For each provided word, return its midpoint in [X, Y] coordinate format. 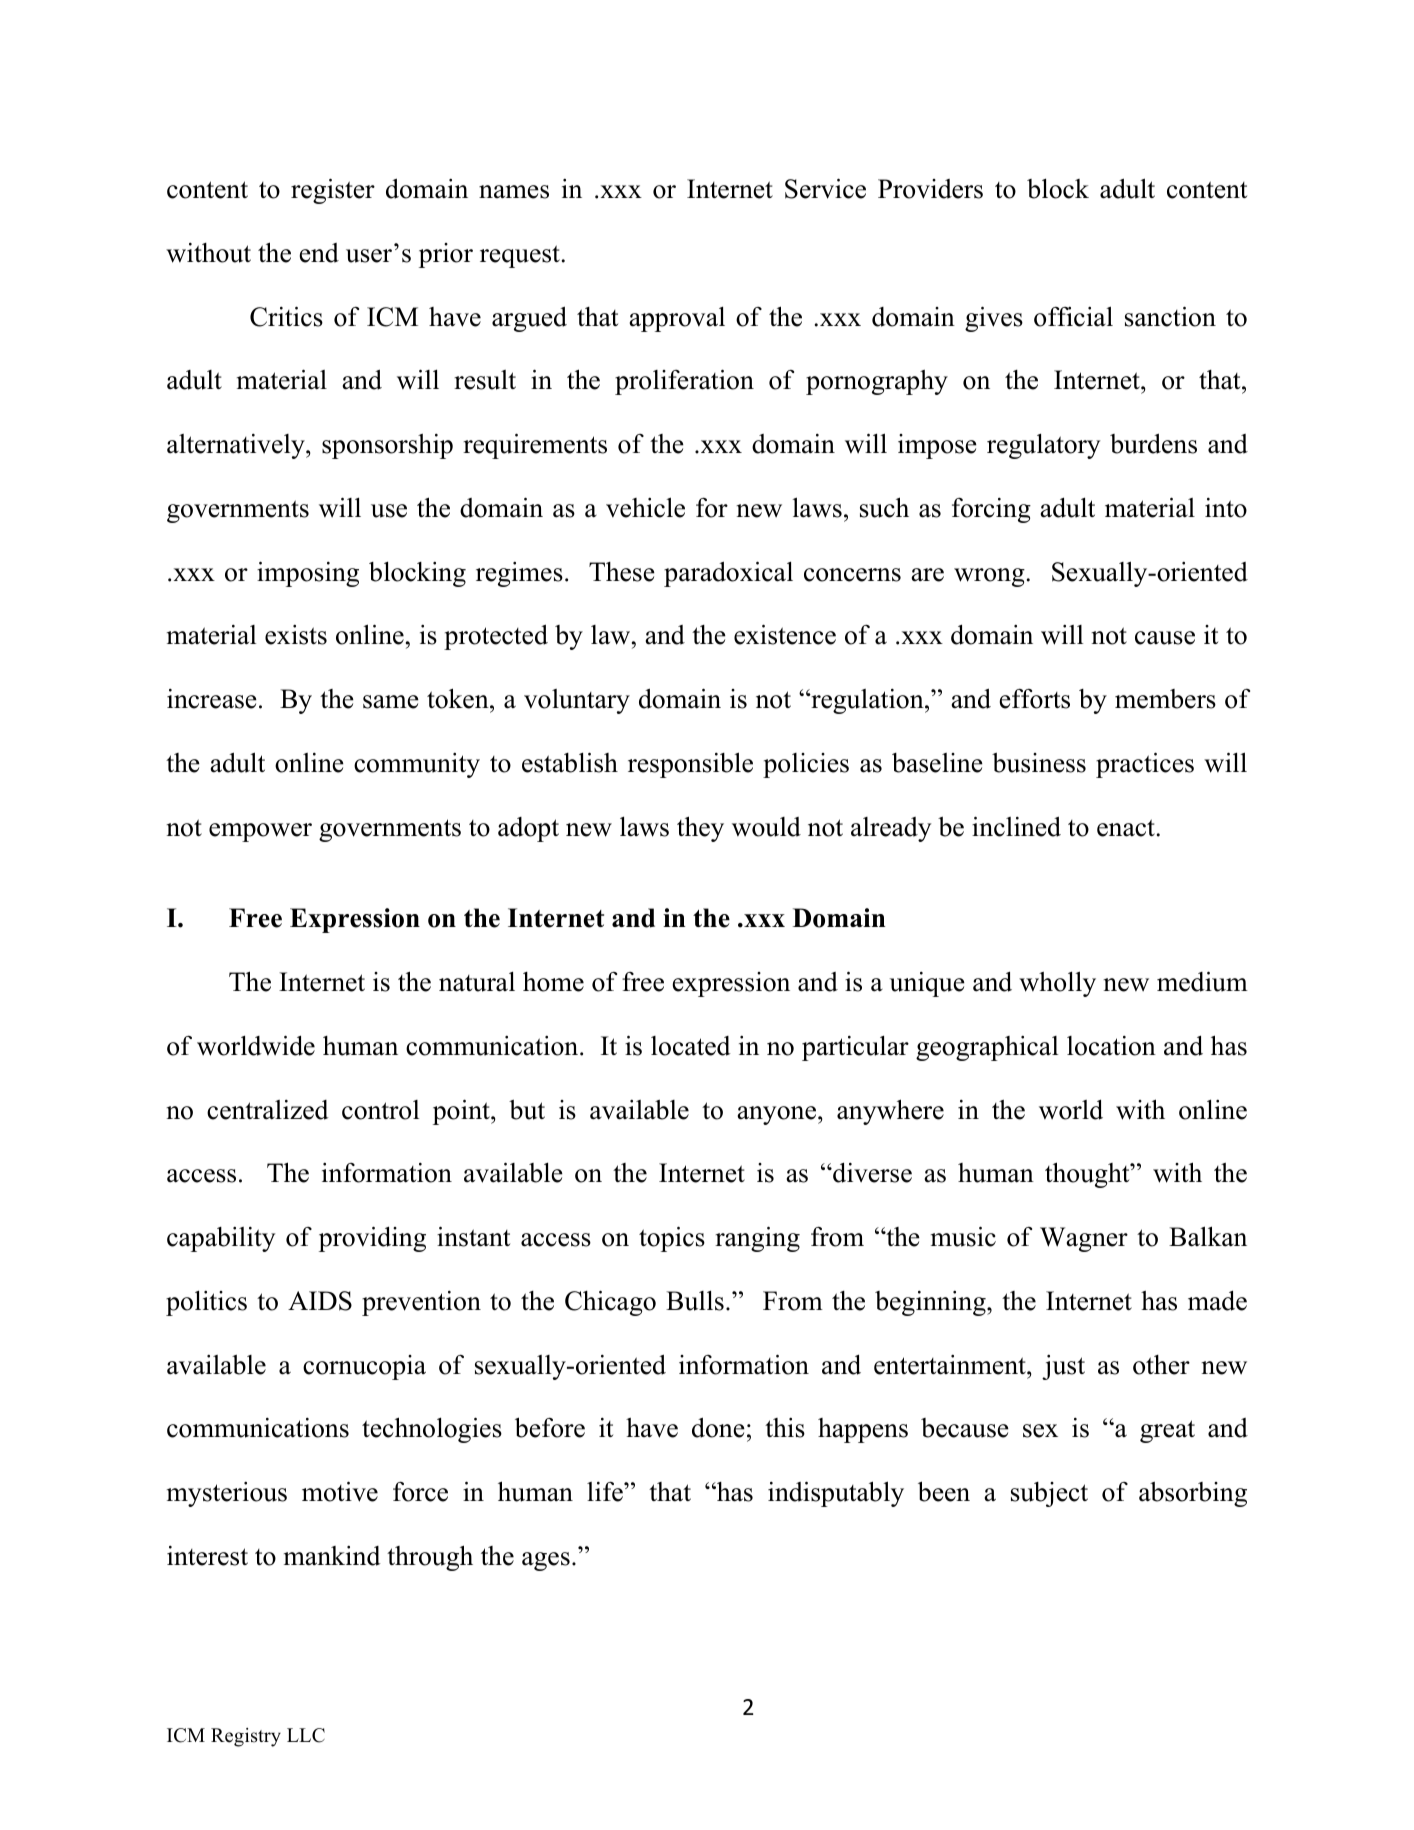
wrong [989, 577]
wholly [1057, 984]
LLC [306, 1735]
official [1073, 316]
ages [546, 1561]
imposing [308, 574]
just [1063, 1367]
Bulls [695, 1300]
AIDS [320, 1301]
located [691, 1046]
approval [677, 319]
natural [477, 981]
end [319, 253]
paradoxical [728, 574]
